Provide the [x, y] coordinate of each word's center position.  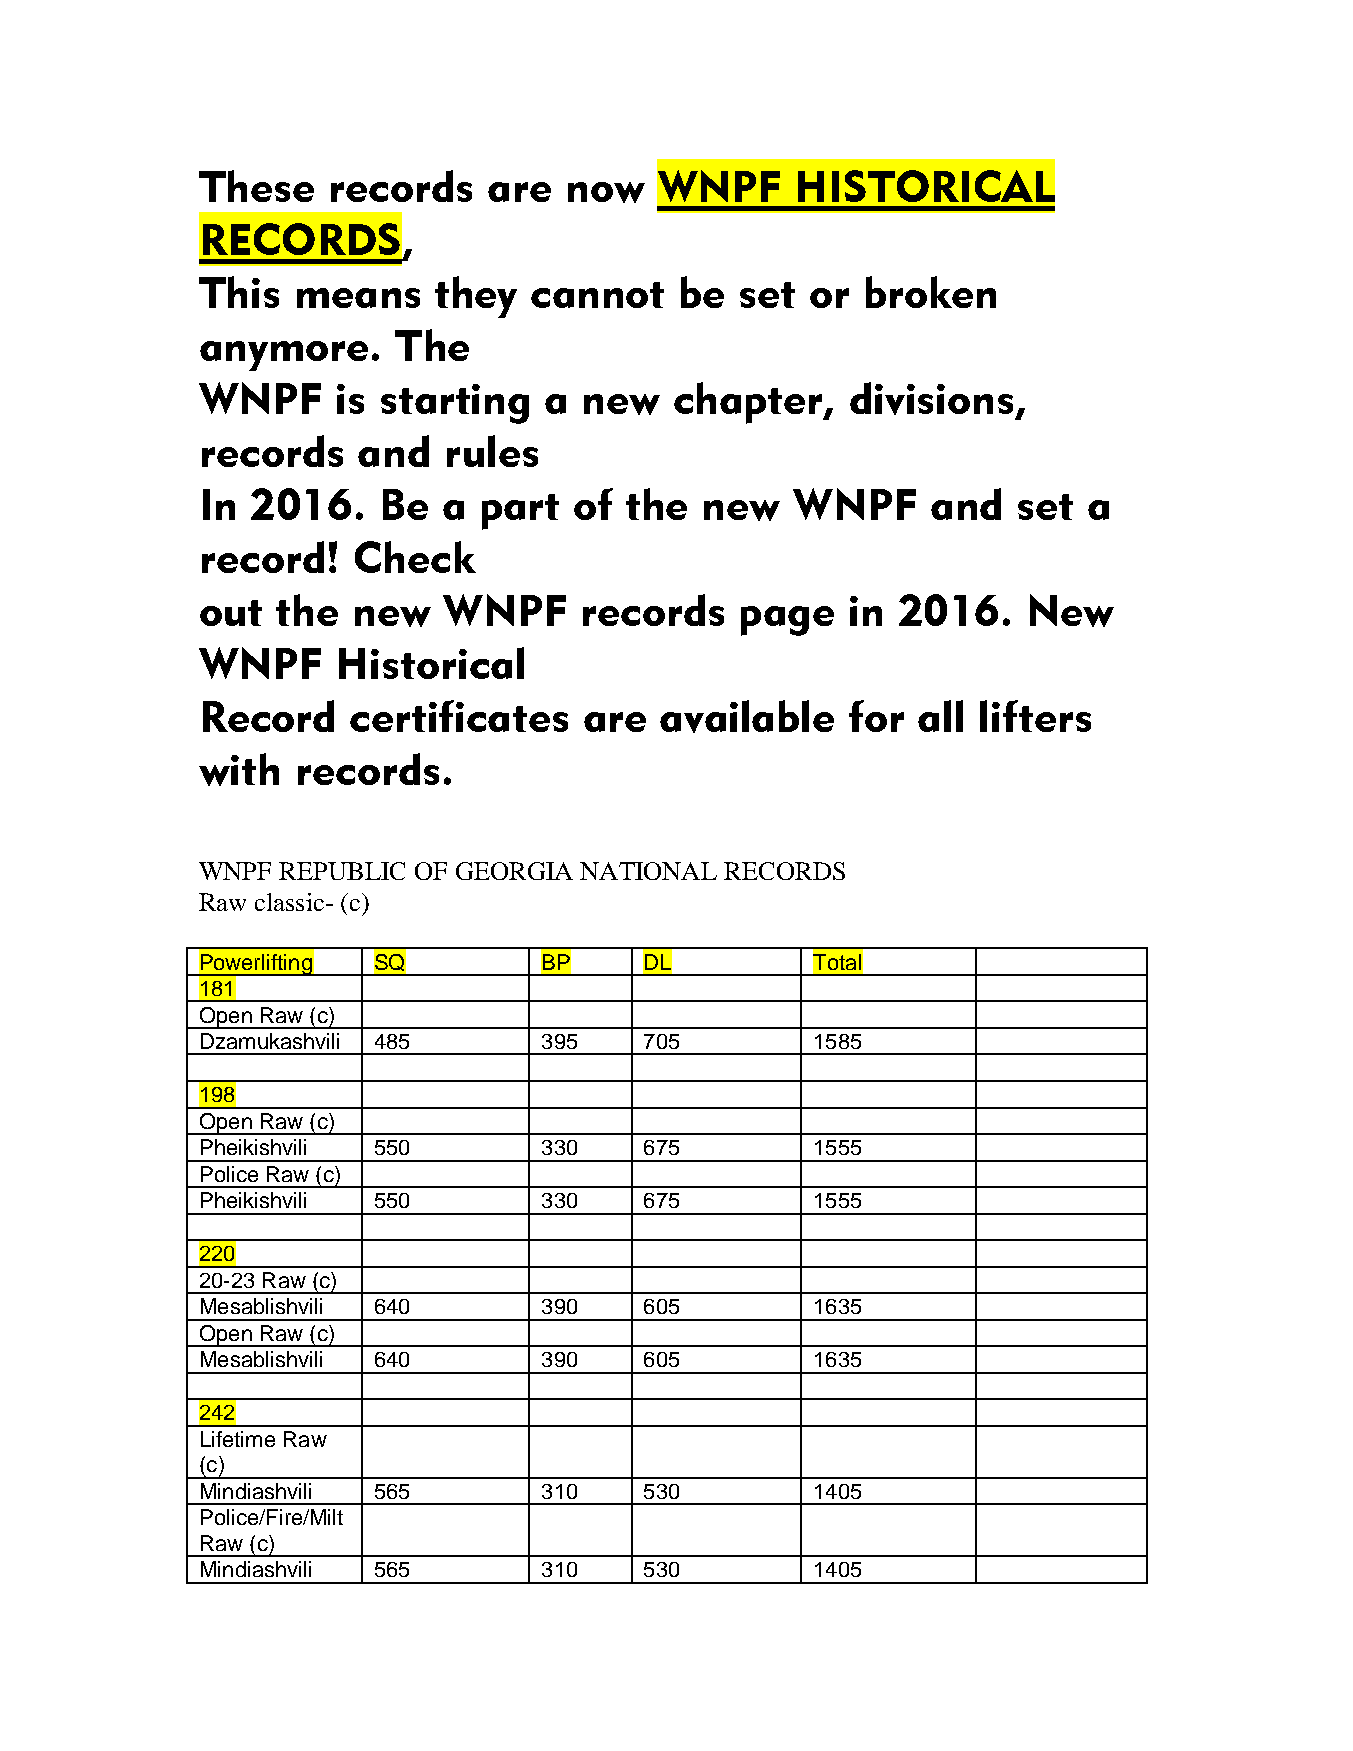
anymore [284, 356]
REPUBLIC [342, 871]
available [747, 716]
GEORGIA [514, 871]
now [606, 192]
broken [931, 292]
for [876, 716]
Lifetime [238, 1439]
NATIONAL [648, 871]
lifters [1035, 716]
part [520, 512]
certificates [459, 716]
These [256, 186]
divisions [933, 399]
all [940, 716]
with [239, 769]
